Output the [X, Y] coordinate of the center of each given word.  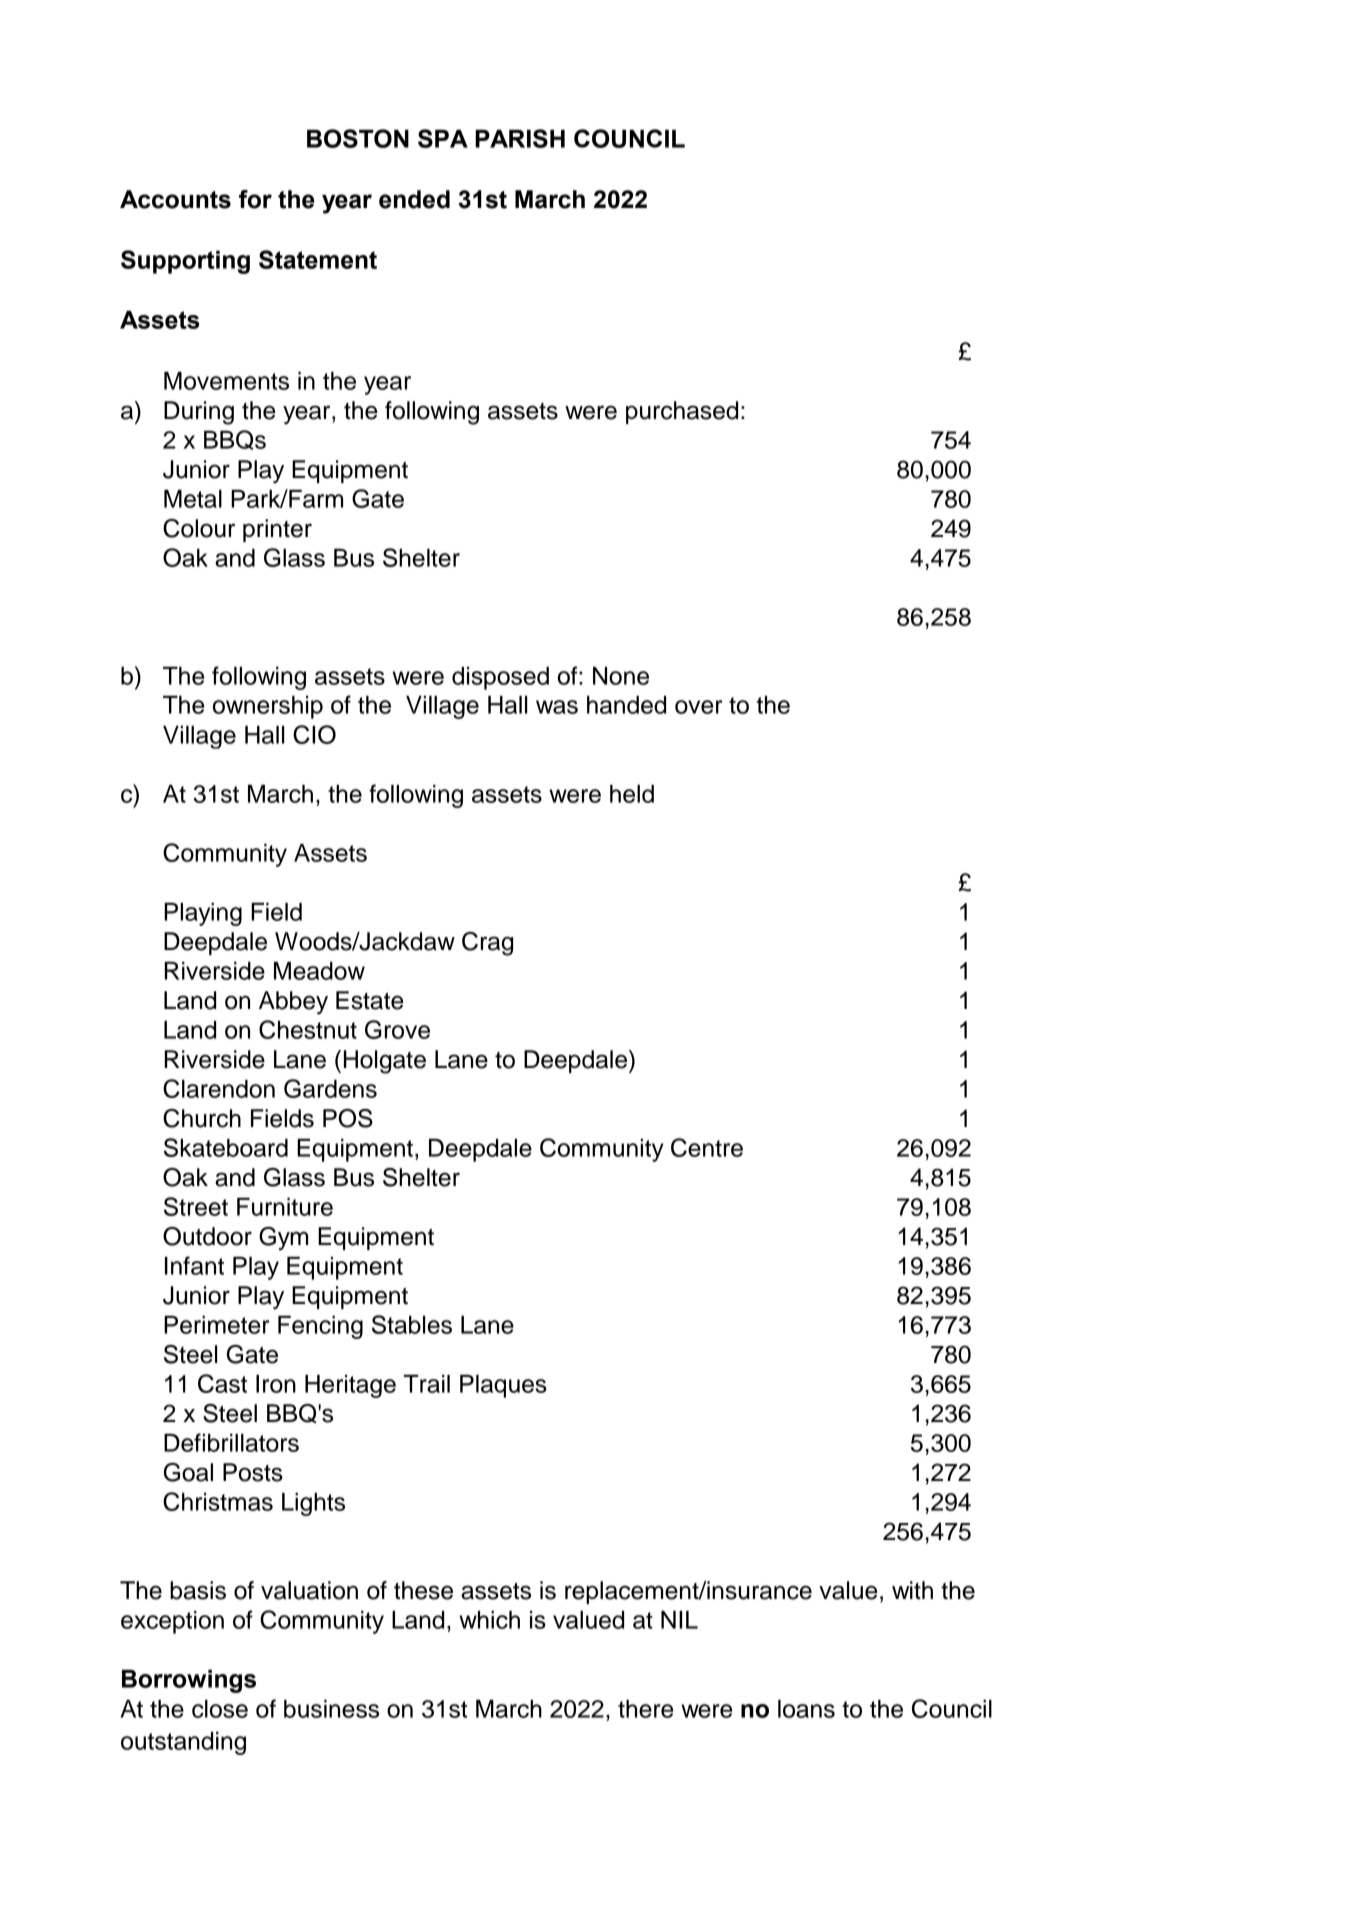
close [220, 1709]
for [255, 199]
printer [277, 530]
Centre [707, 1147]
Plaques [503, 1386]
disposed [500, 678]
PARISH [520, 138]
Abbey [293, 1003]
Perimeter [216, 1325]
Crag [487, 944]
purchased [682, 412]
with [912, 1590]
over [698, 707]
